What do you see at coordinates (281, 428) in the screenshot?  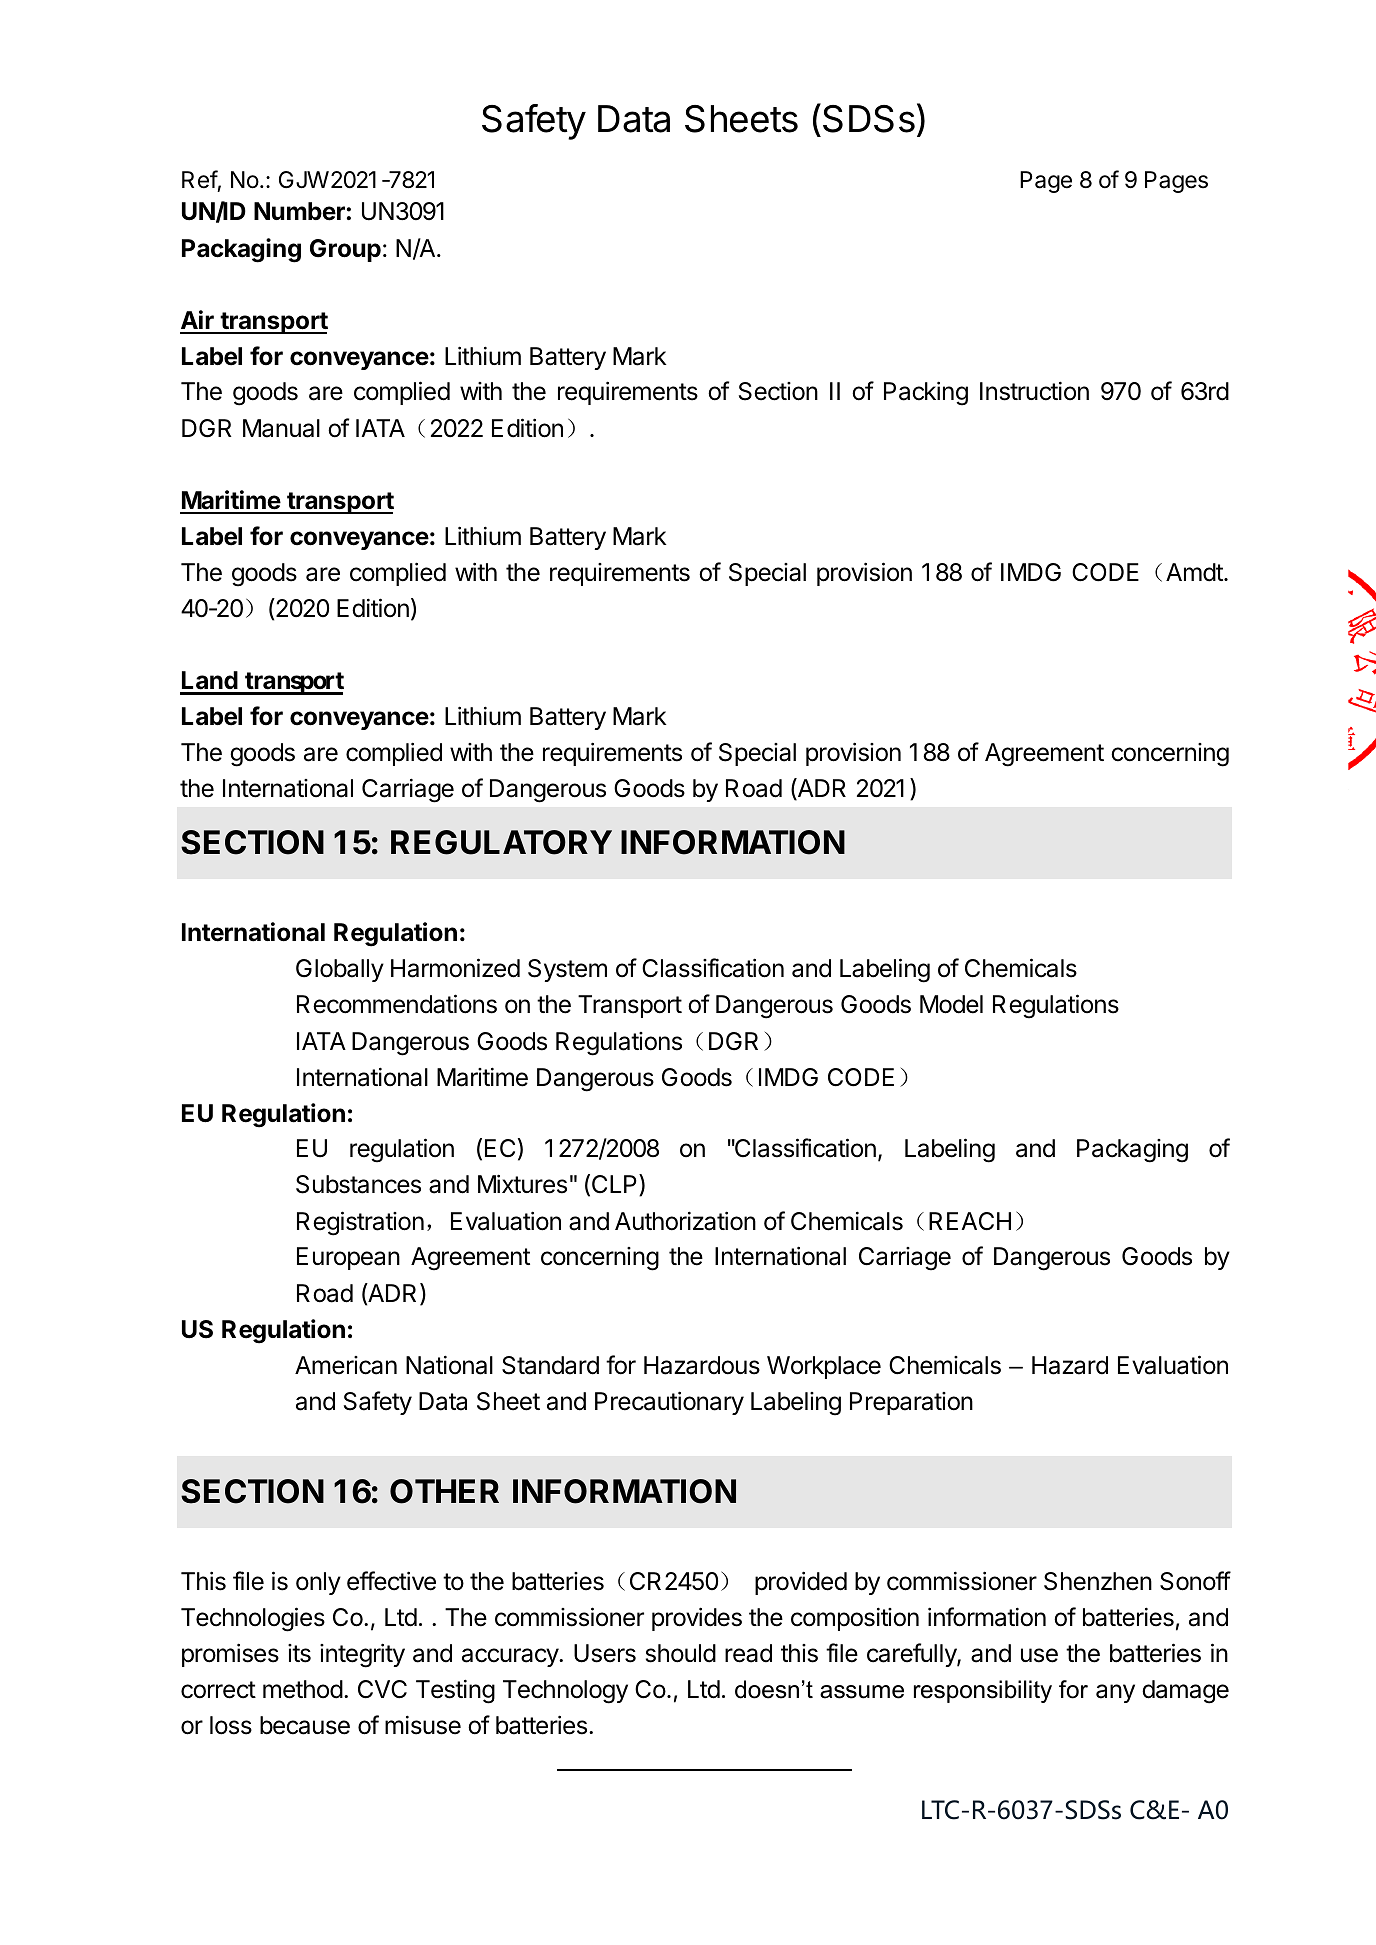 I see `Manual` at bounding box center [281, 428].
